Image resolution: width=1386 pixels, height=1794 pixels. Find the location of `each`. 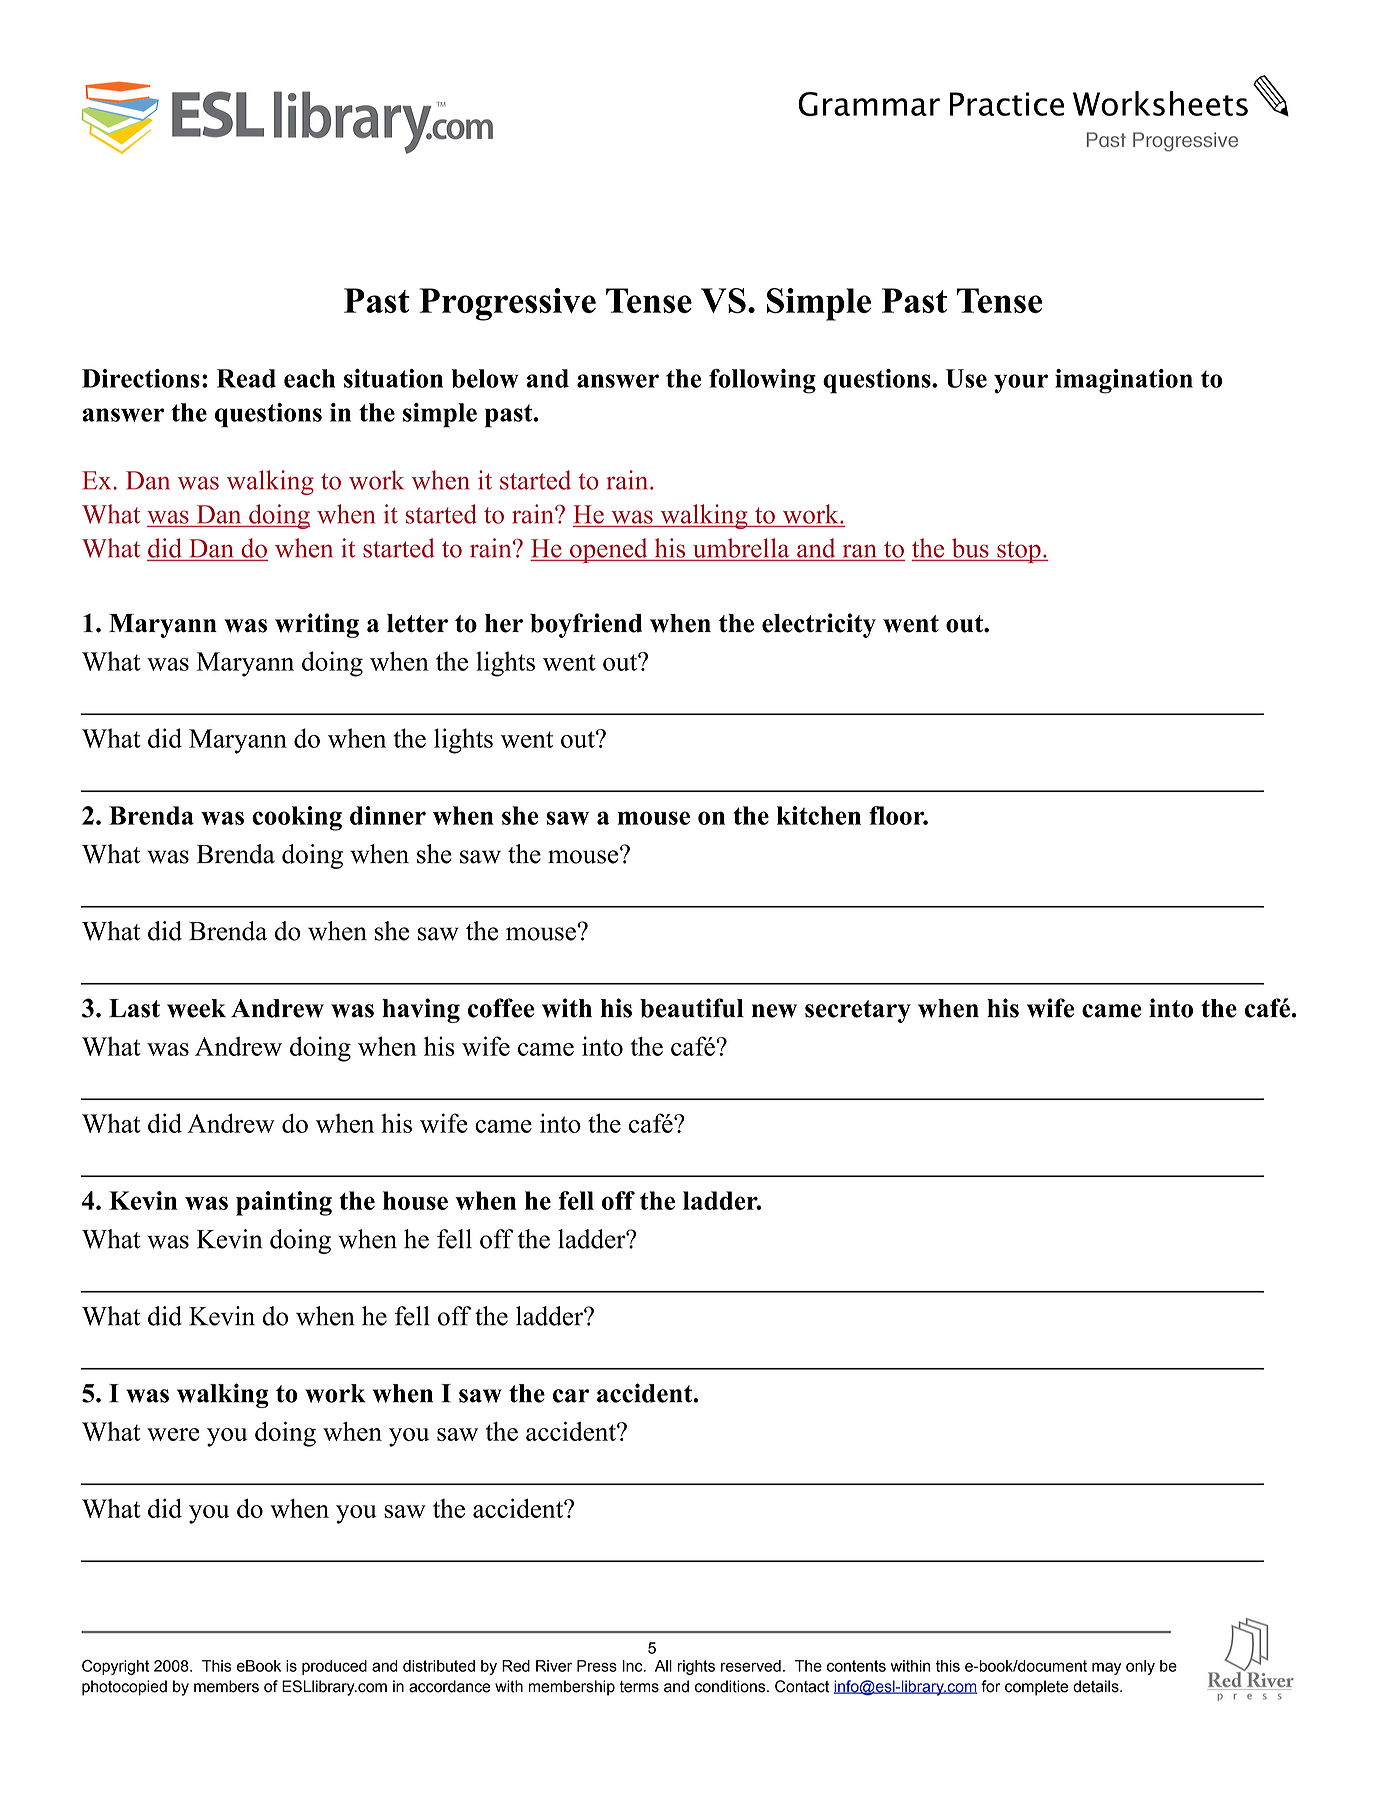

each is located at coordinates (309, 378).
